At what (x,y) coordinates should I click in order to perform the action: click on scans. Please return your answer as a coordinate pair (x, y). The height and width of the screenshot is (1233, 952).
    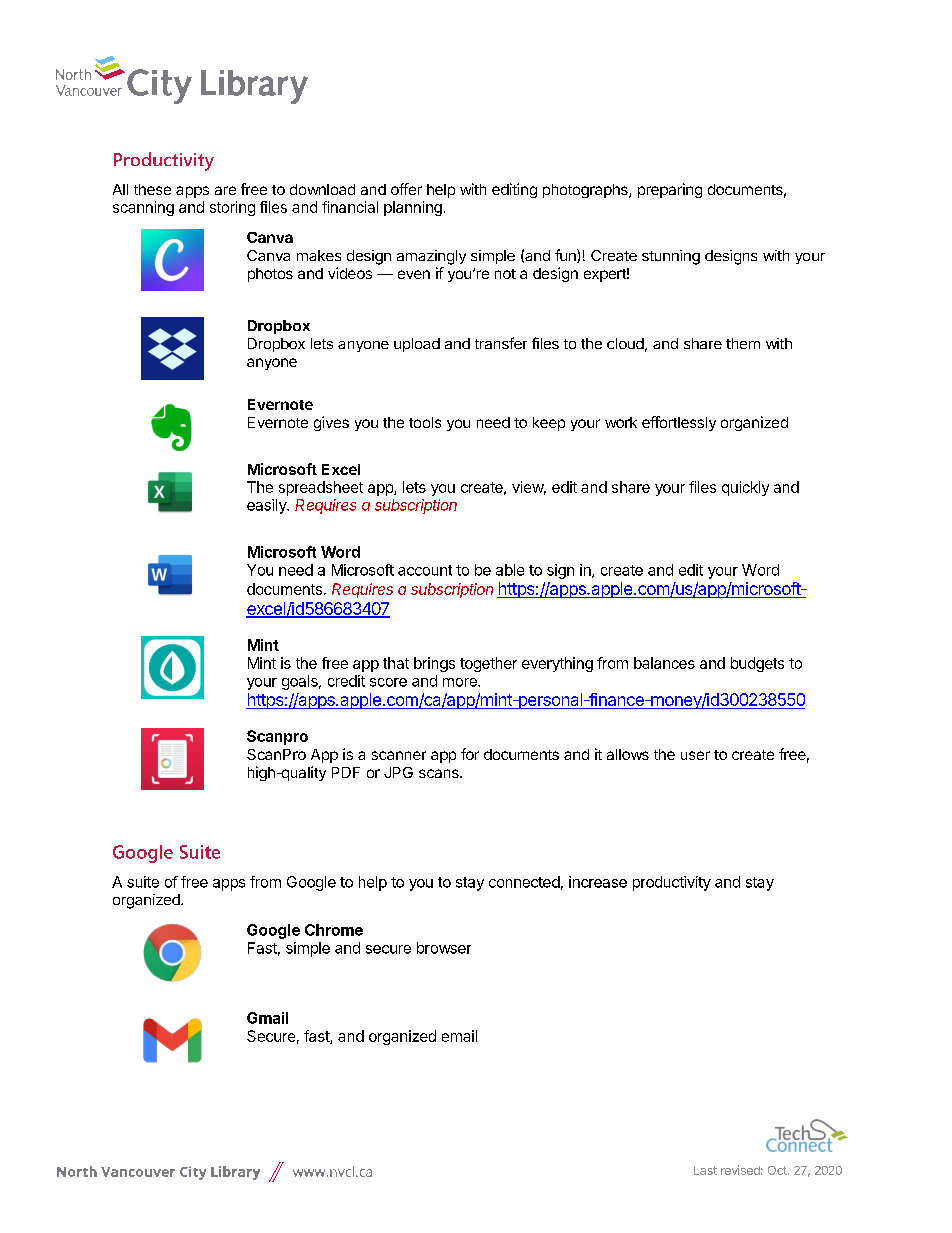
    Looking at the image, I should click on (440, 773).
